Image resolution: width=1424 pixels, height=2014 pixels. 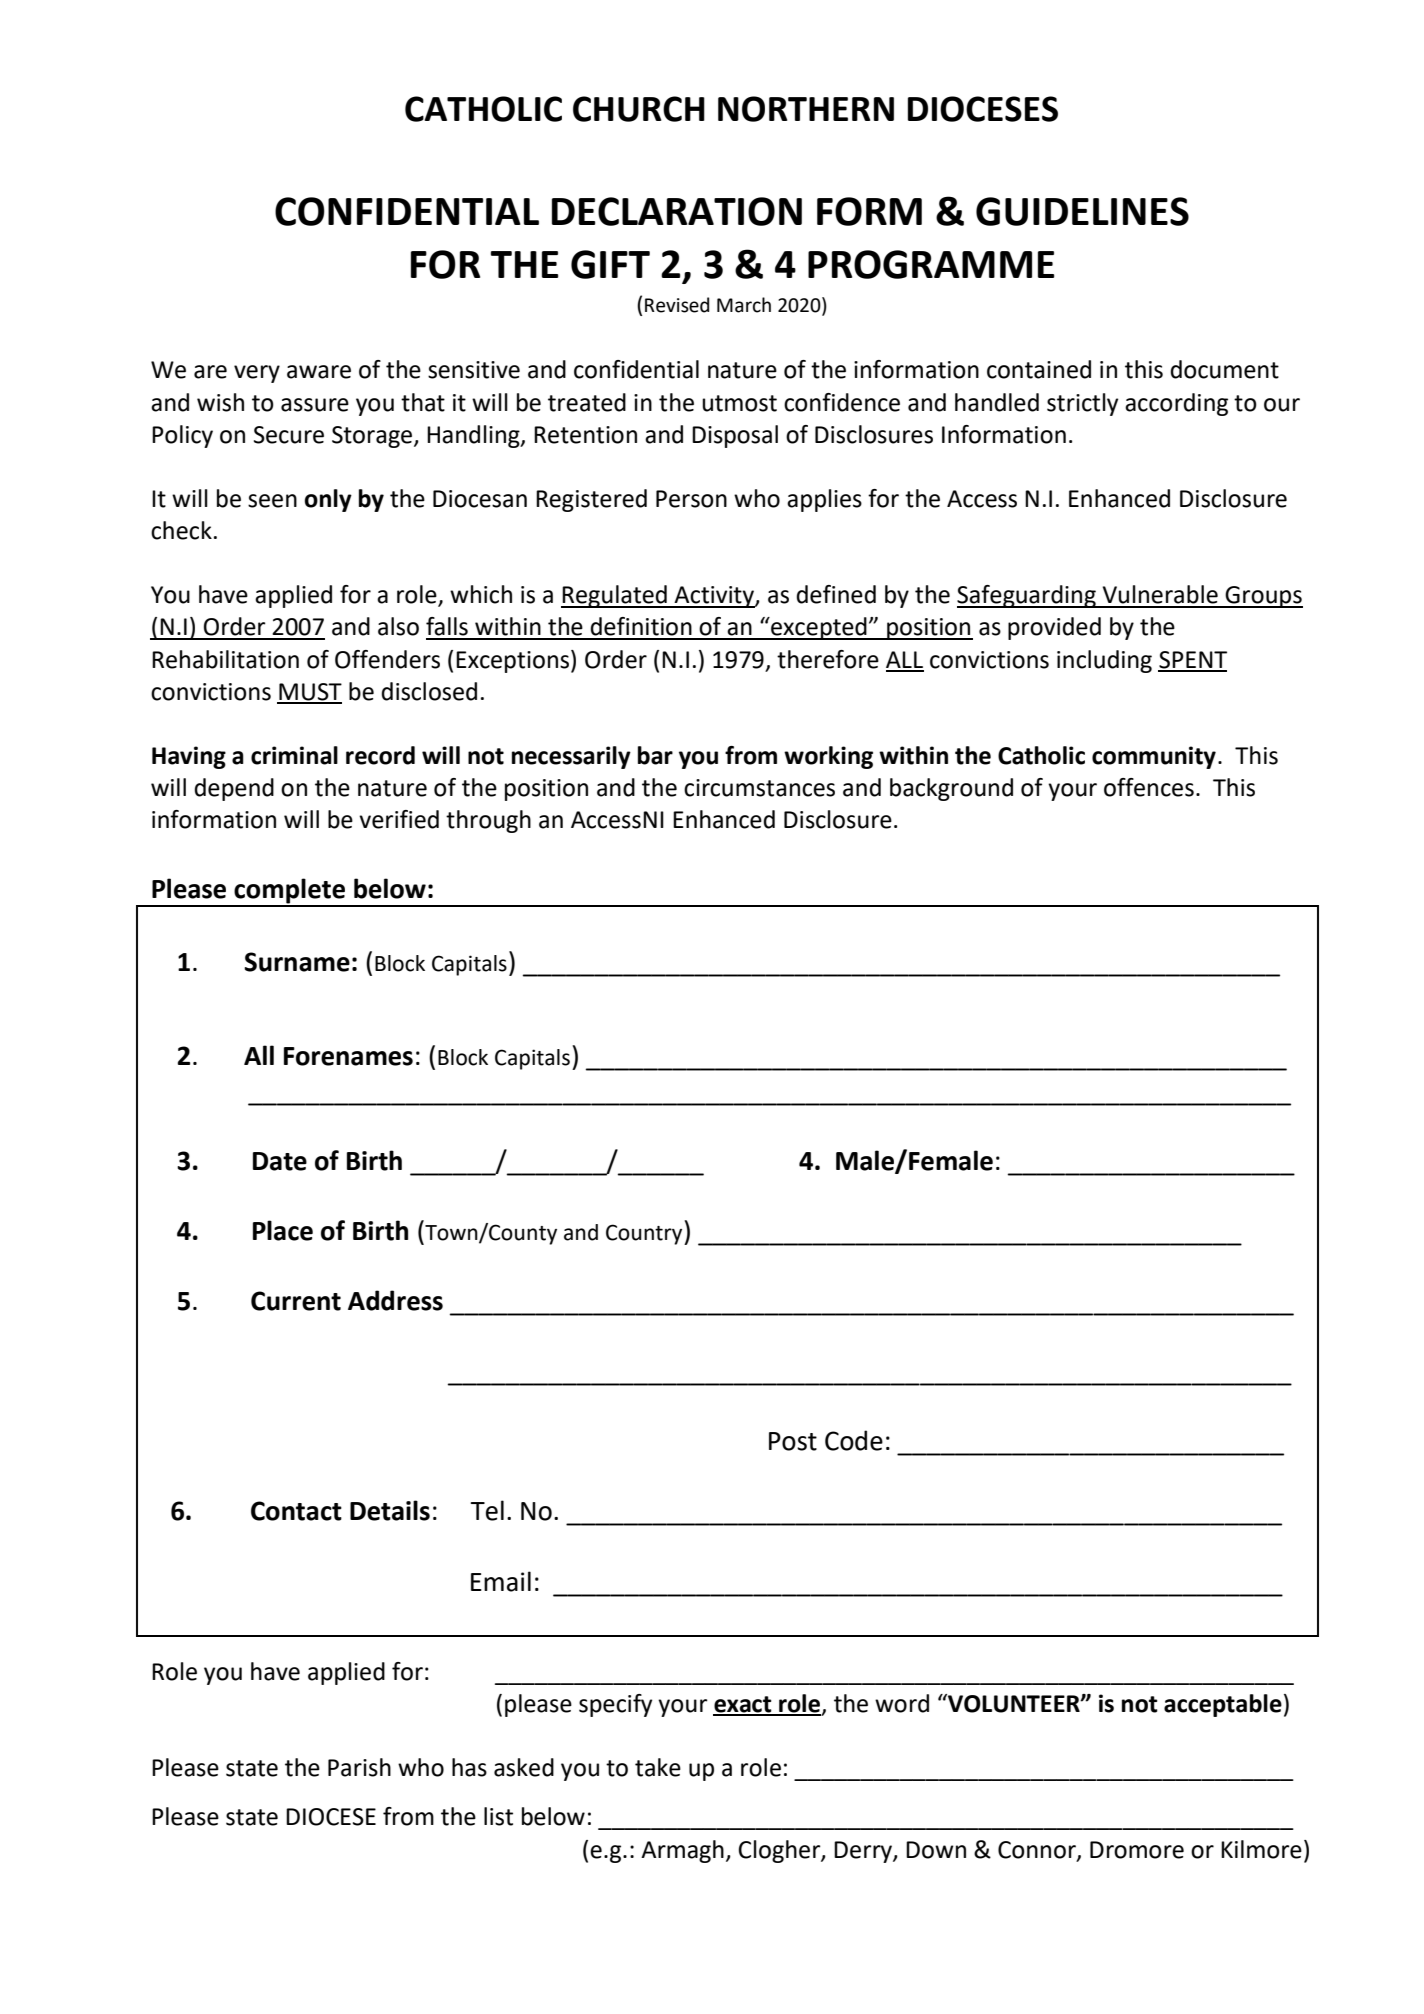 What do you see at coordinates (759, 788) in the screenshot?
I see `circumstances` at bounding box center [759, 788].
